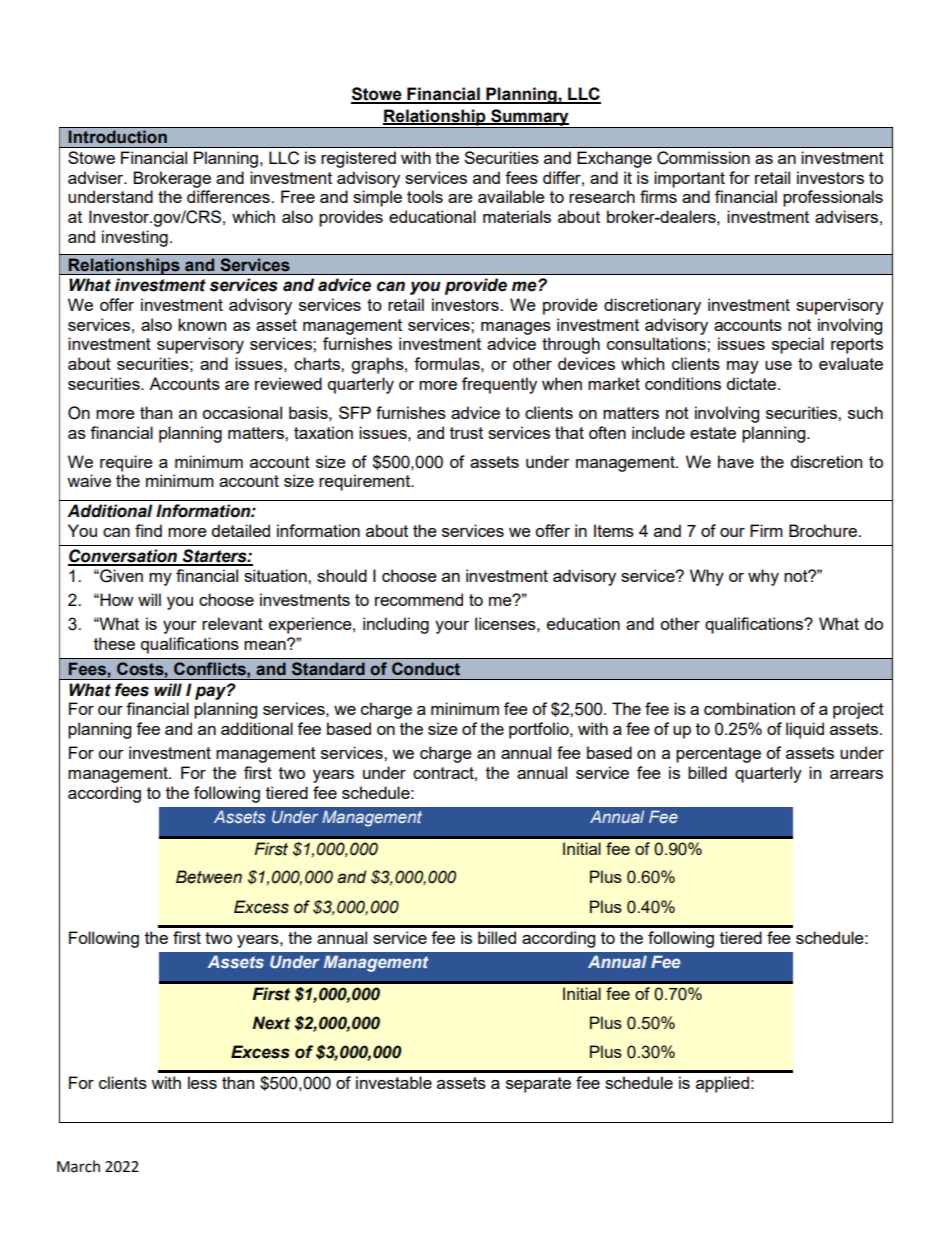  What do you see at coordinates (798, 345) in the screenshot?
I see `special` at bounding box center [798, 345].
